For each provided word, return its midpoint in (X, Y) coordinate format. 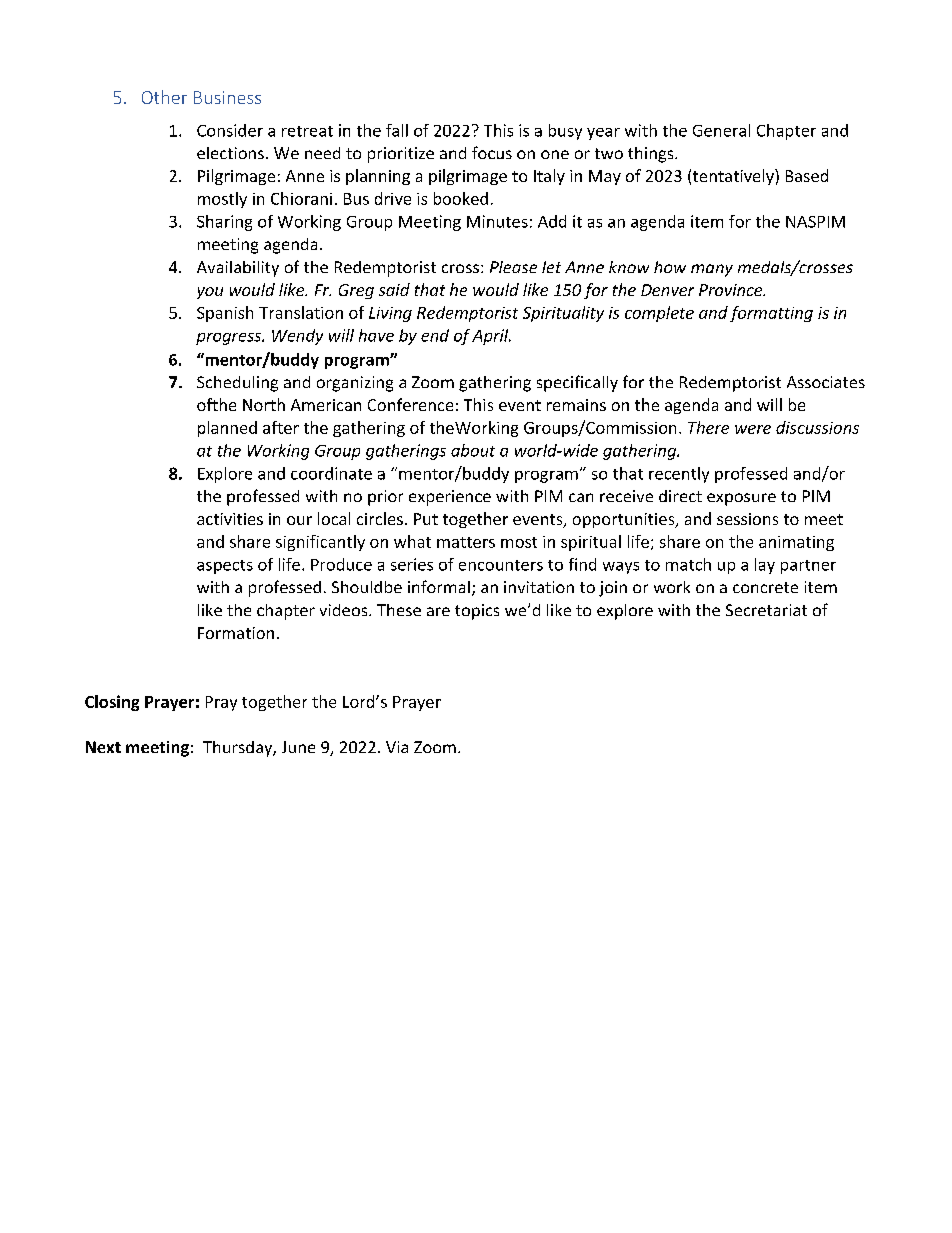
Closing (112, 703)
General (721, 130)
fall (397, 130)
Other (164, 97)
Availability (238, 269)
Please (513, 267)
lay (765, 566)
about (473, 450)
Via (397, 747)
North (264, 404)
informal (439, 586)
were (753, 429)
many (712, 270)
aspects (225, 567)
